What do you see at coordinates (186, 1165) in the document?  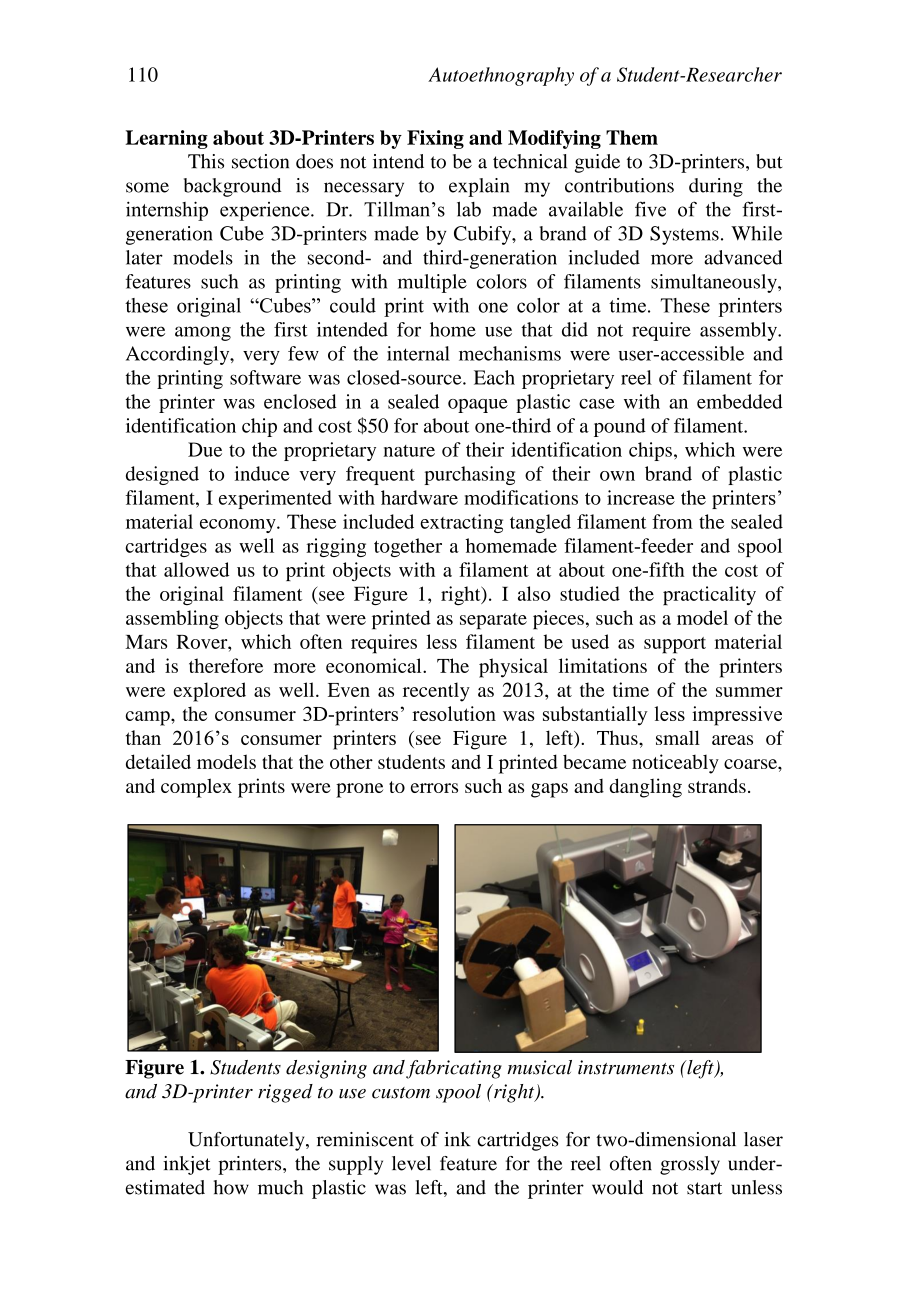 I see `inkjet` at bounding box center [186, 1165].
